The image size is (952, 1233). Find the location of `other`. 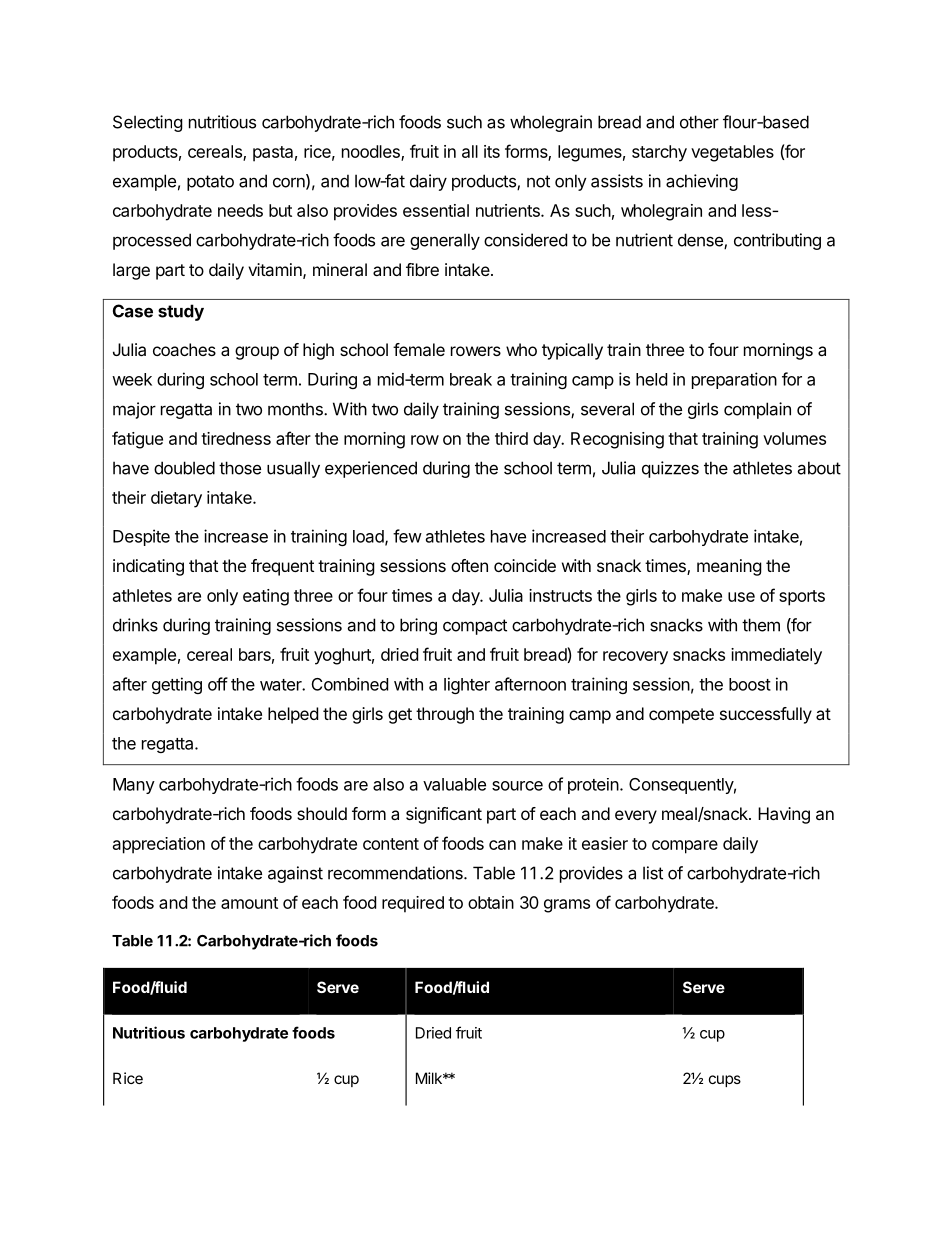

other is located at coordinates (699, 122).
